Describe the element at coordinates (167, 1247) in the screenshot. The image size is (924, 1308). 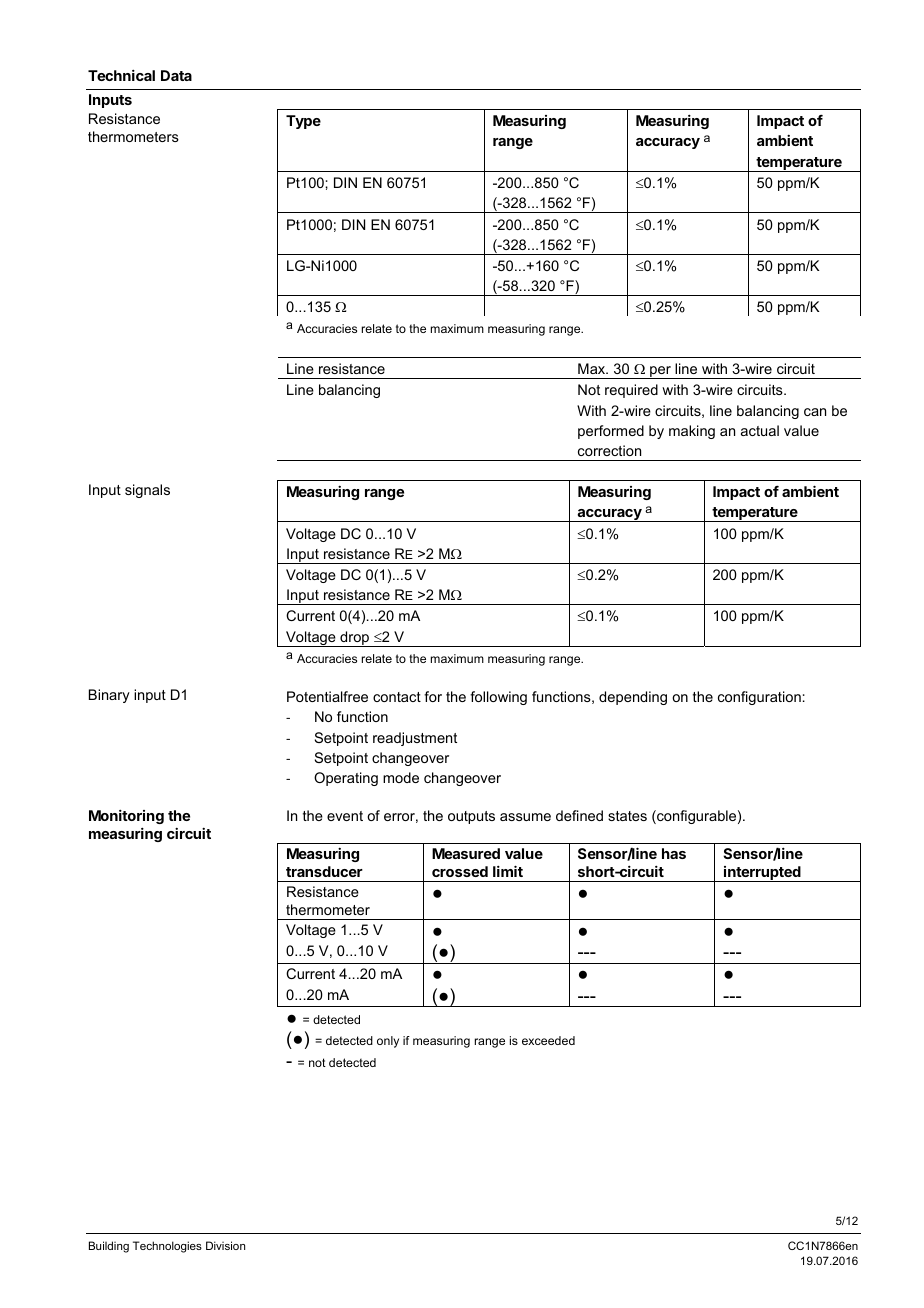
I see `Technologies` at that location.
